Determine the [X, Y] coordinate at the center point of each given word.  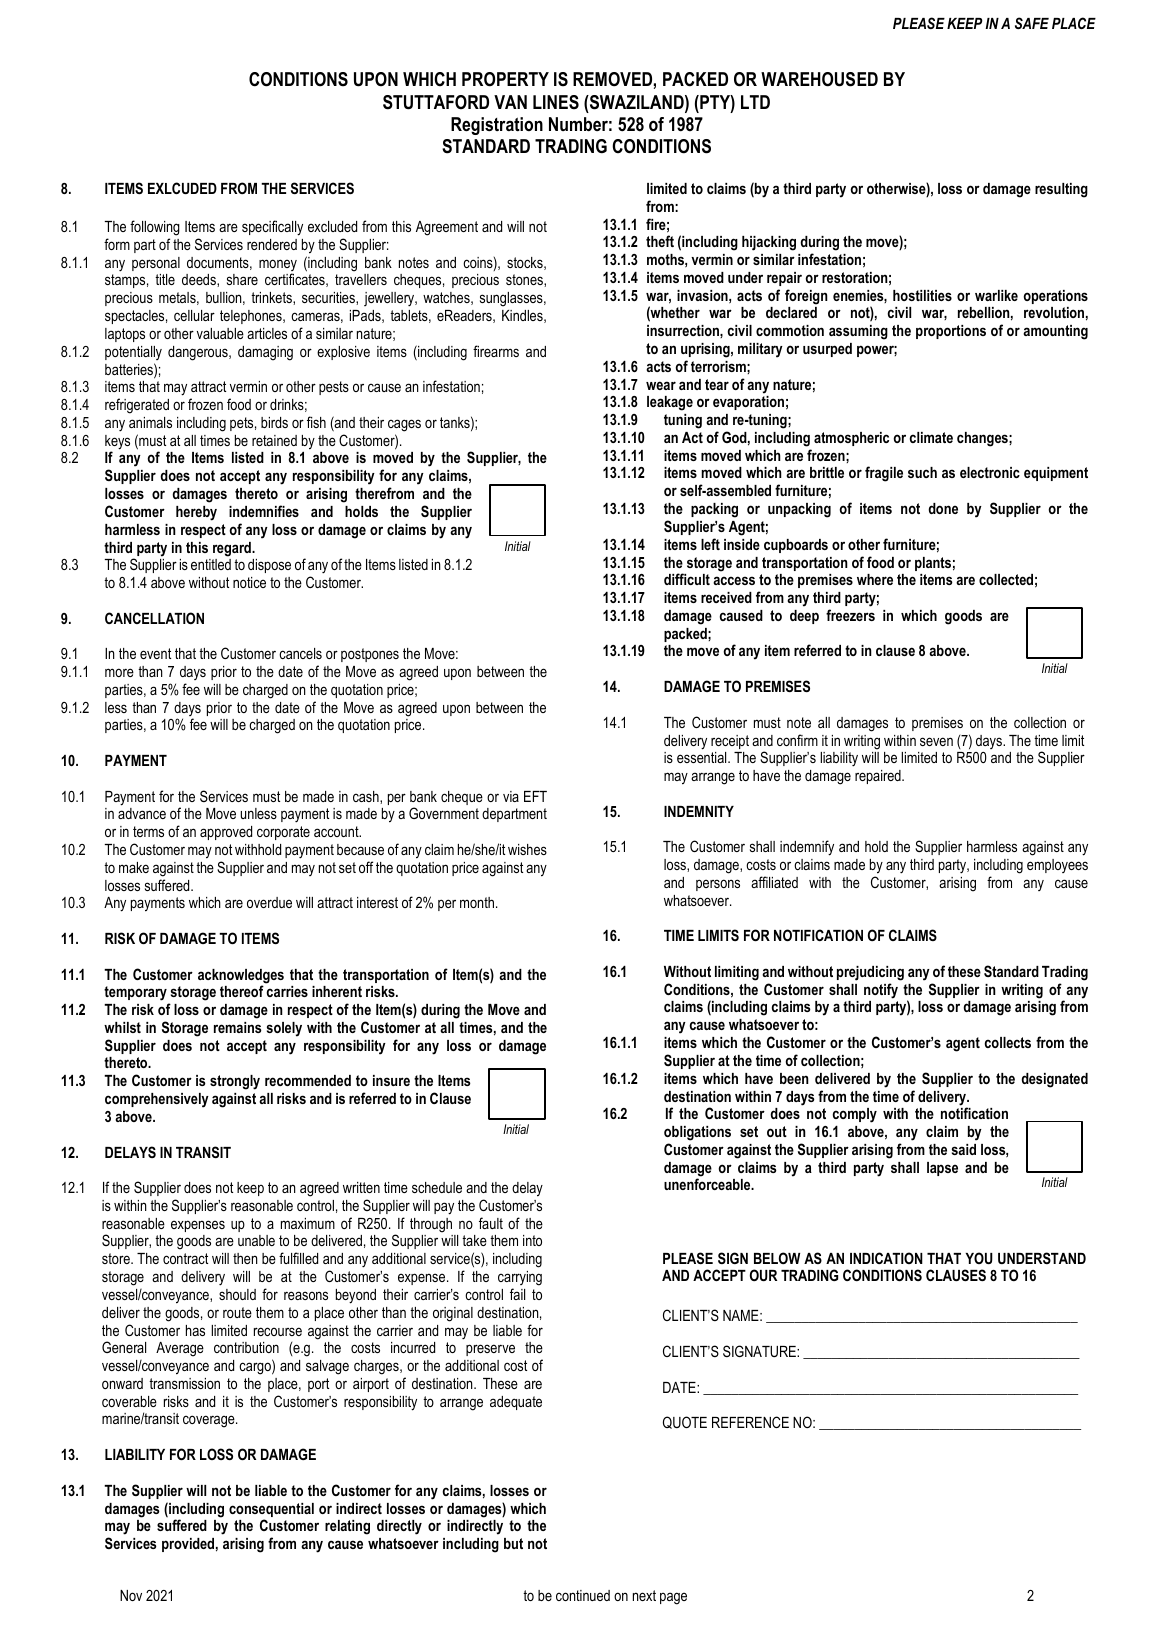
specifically [272, 228]
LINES [556, 102]
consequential [271, 1511]
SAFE [1032, 23]
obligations [697, 1133]
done [943, 508]
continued [583, 1595]
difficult [687, 579]
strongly [235, 1082]
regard [233, 549]
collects [1007, 1042]
